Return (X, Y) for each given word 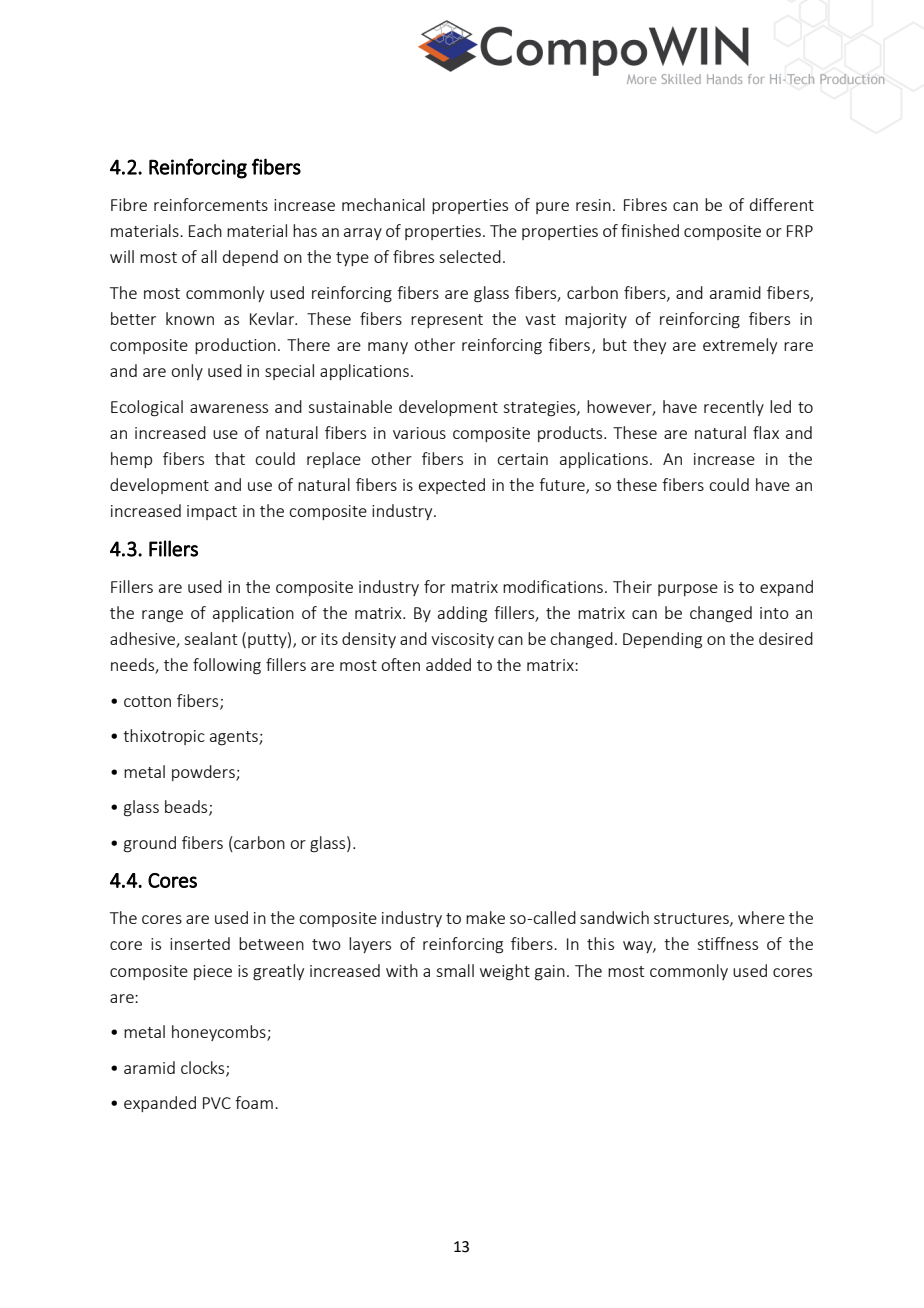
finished (650, 230)
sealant (210, 638)
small (455, 970)
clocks (204, 1068)
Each (205, 230)
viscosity (462, 640)
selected (470, 256)
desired (786, 638)
